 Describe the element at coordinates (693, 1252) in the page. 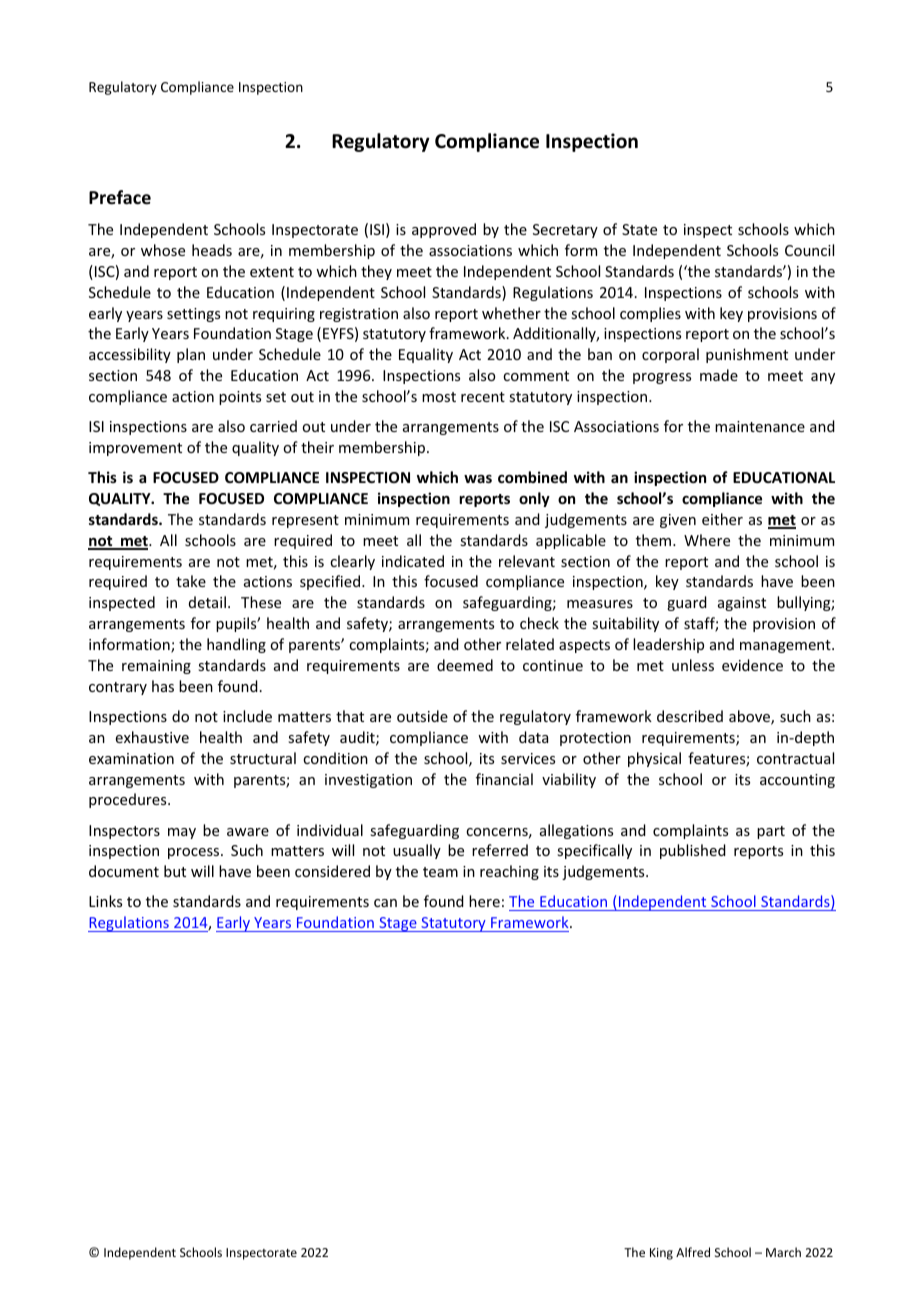

I see `Alfred` at that location.
